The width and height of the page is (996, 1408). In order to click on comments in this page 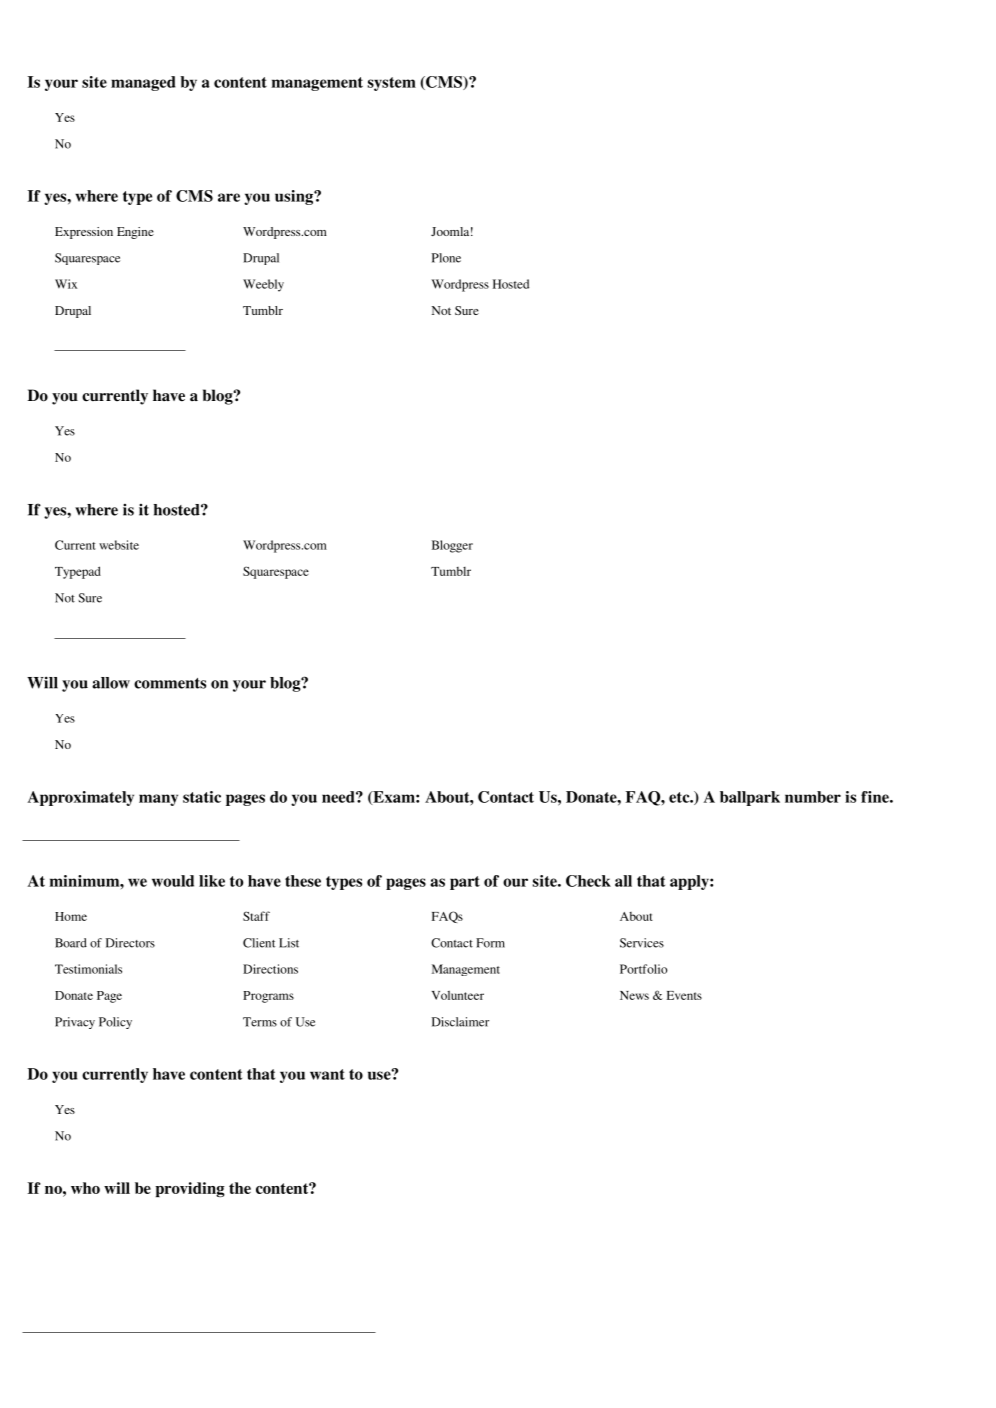, I will do `click(170, 683)`.
